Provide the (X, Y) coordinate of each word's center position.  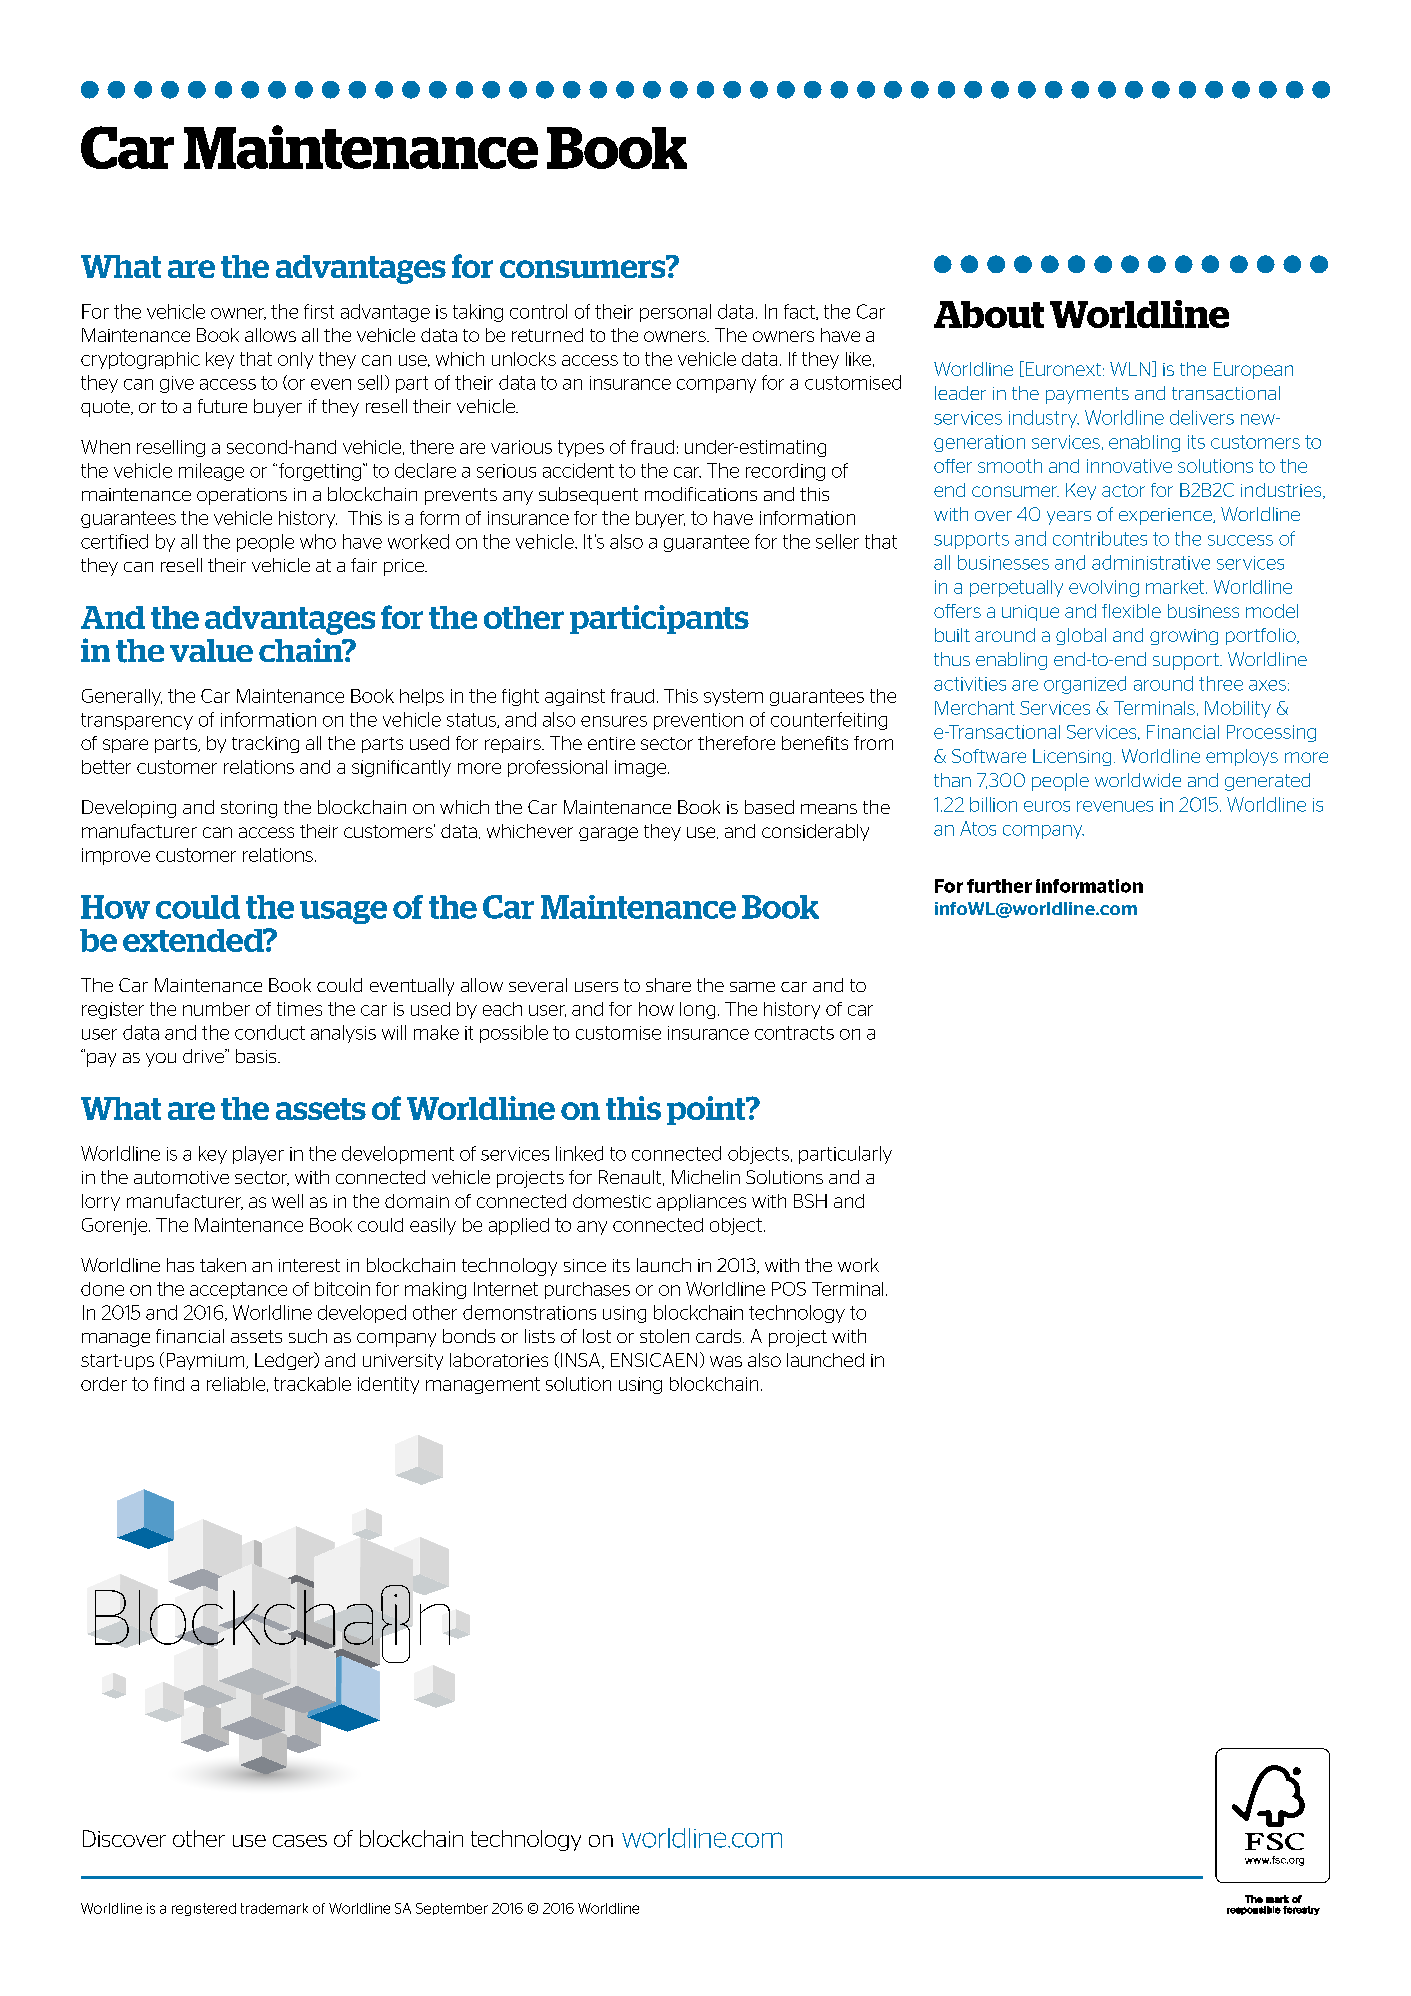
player (258, 1155)
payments (1087, 395)
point (707, 1110)
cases (300, 1841)
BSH (810, 1201)
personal (675, 313)
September (452, 1909)
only (295, 360)
